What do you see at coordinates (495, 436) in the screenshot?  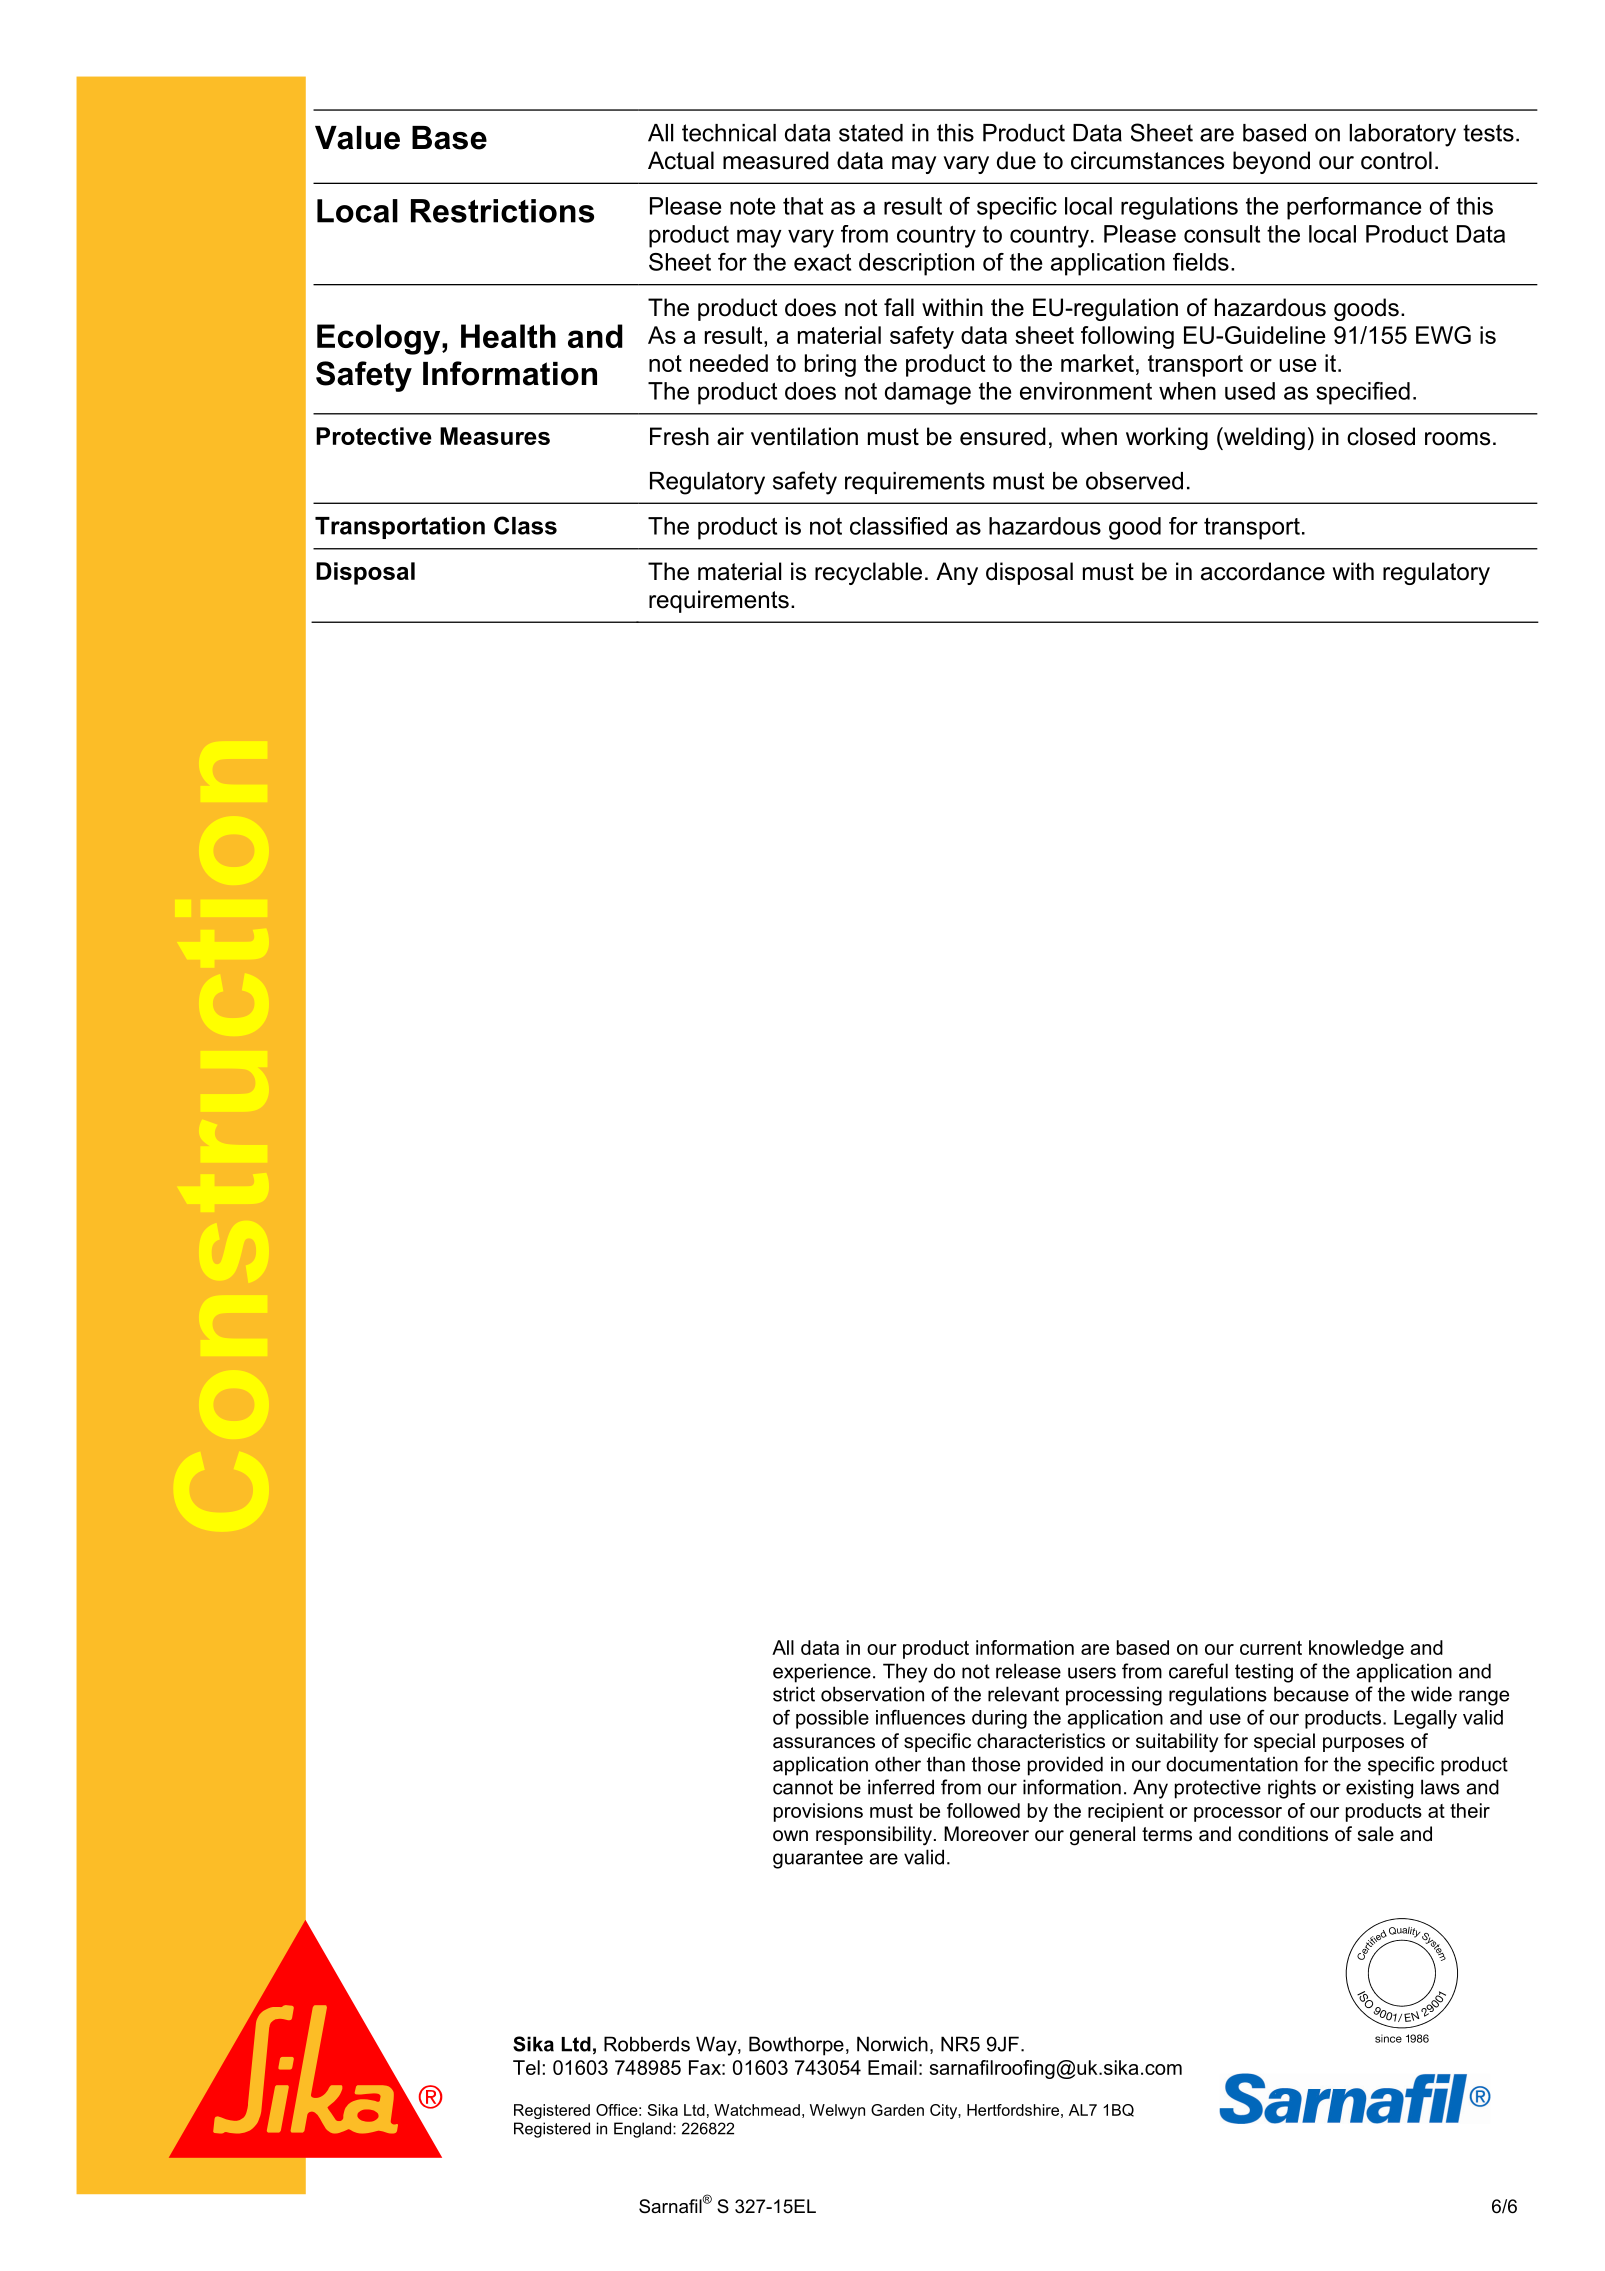 I see `Measures` at bounding box center [495, 436].
